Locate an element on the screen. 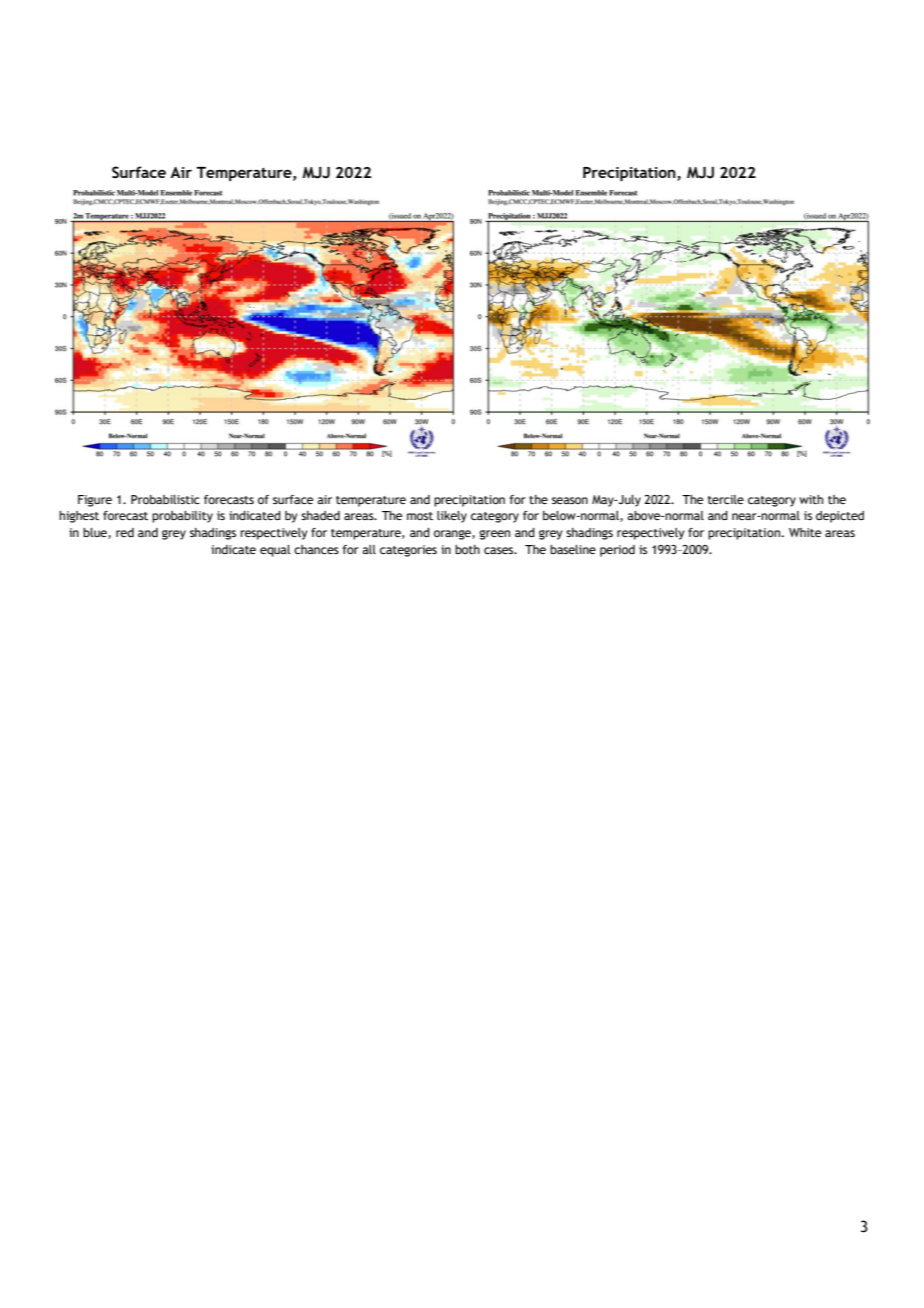 This screenshot has height=1308, width=924. most is located at coordinates (420, 516).
